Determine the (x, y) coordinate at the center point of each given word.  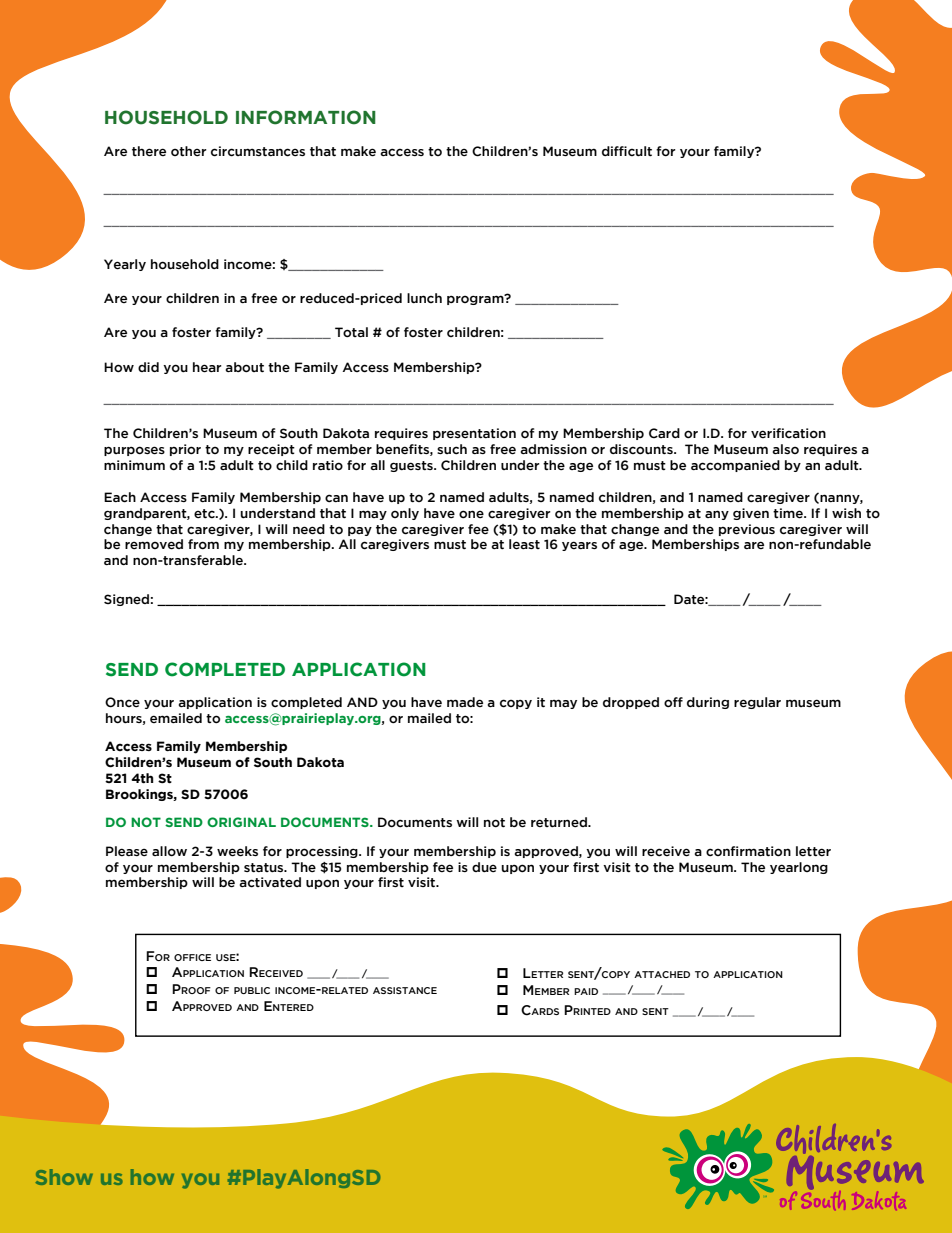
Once (122, 702)
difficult (627, 151)
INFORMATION (306, 117)
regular (757, 703)
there (149, 151)
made (465, 702)
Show (64, 1177)
